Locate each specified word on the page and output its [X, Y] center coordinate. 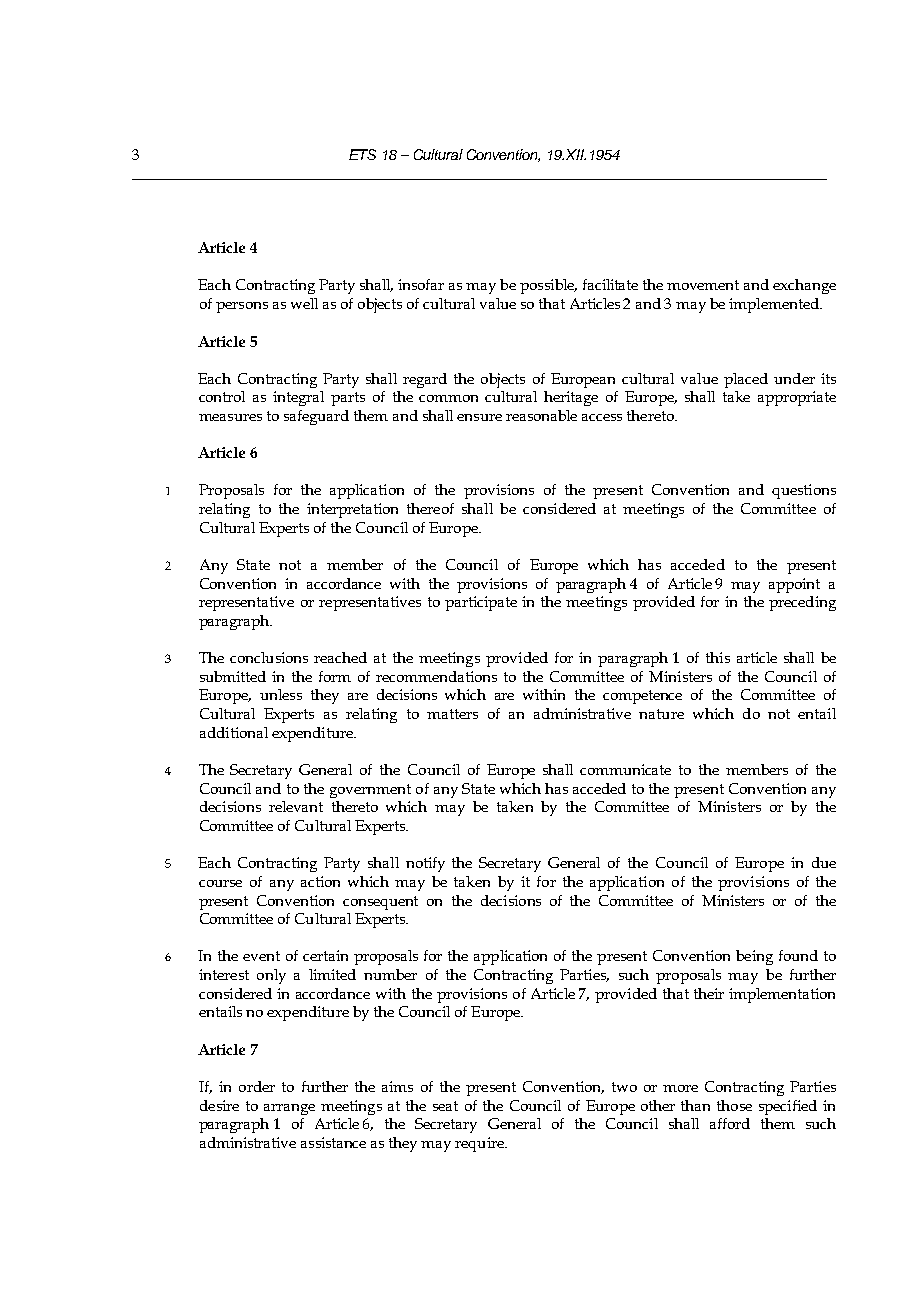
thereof [430, 508]
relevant [296, 806]
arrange [289, 1109]
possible [548, 286]
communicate [625, 769]
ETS [362, 154]
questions [804, 491]
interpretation [352, 510]
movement [703, 285]
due [824, 862]
